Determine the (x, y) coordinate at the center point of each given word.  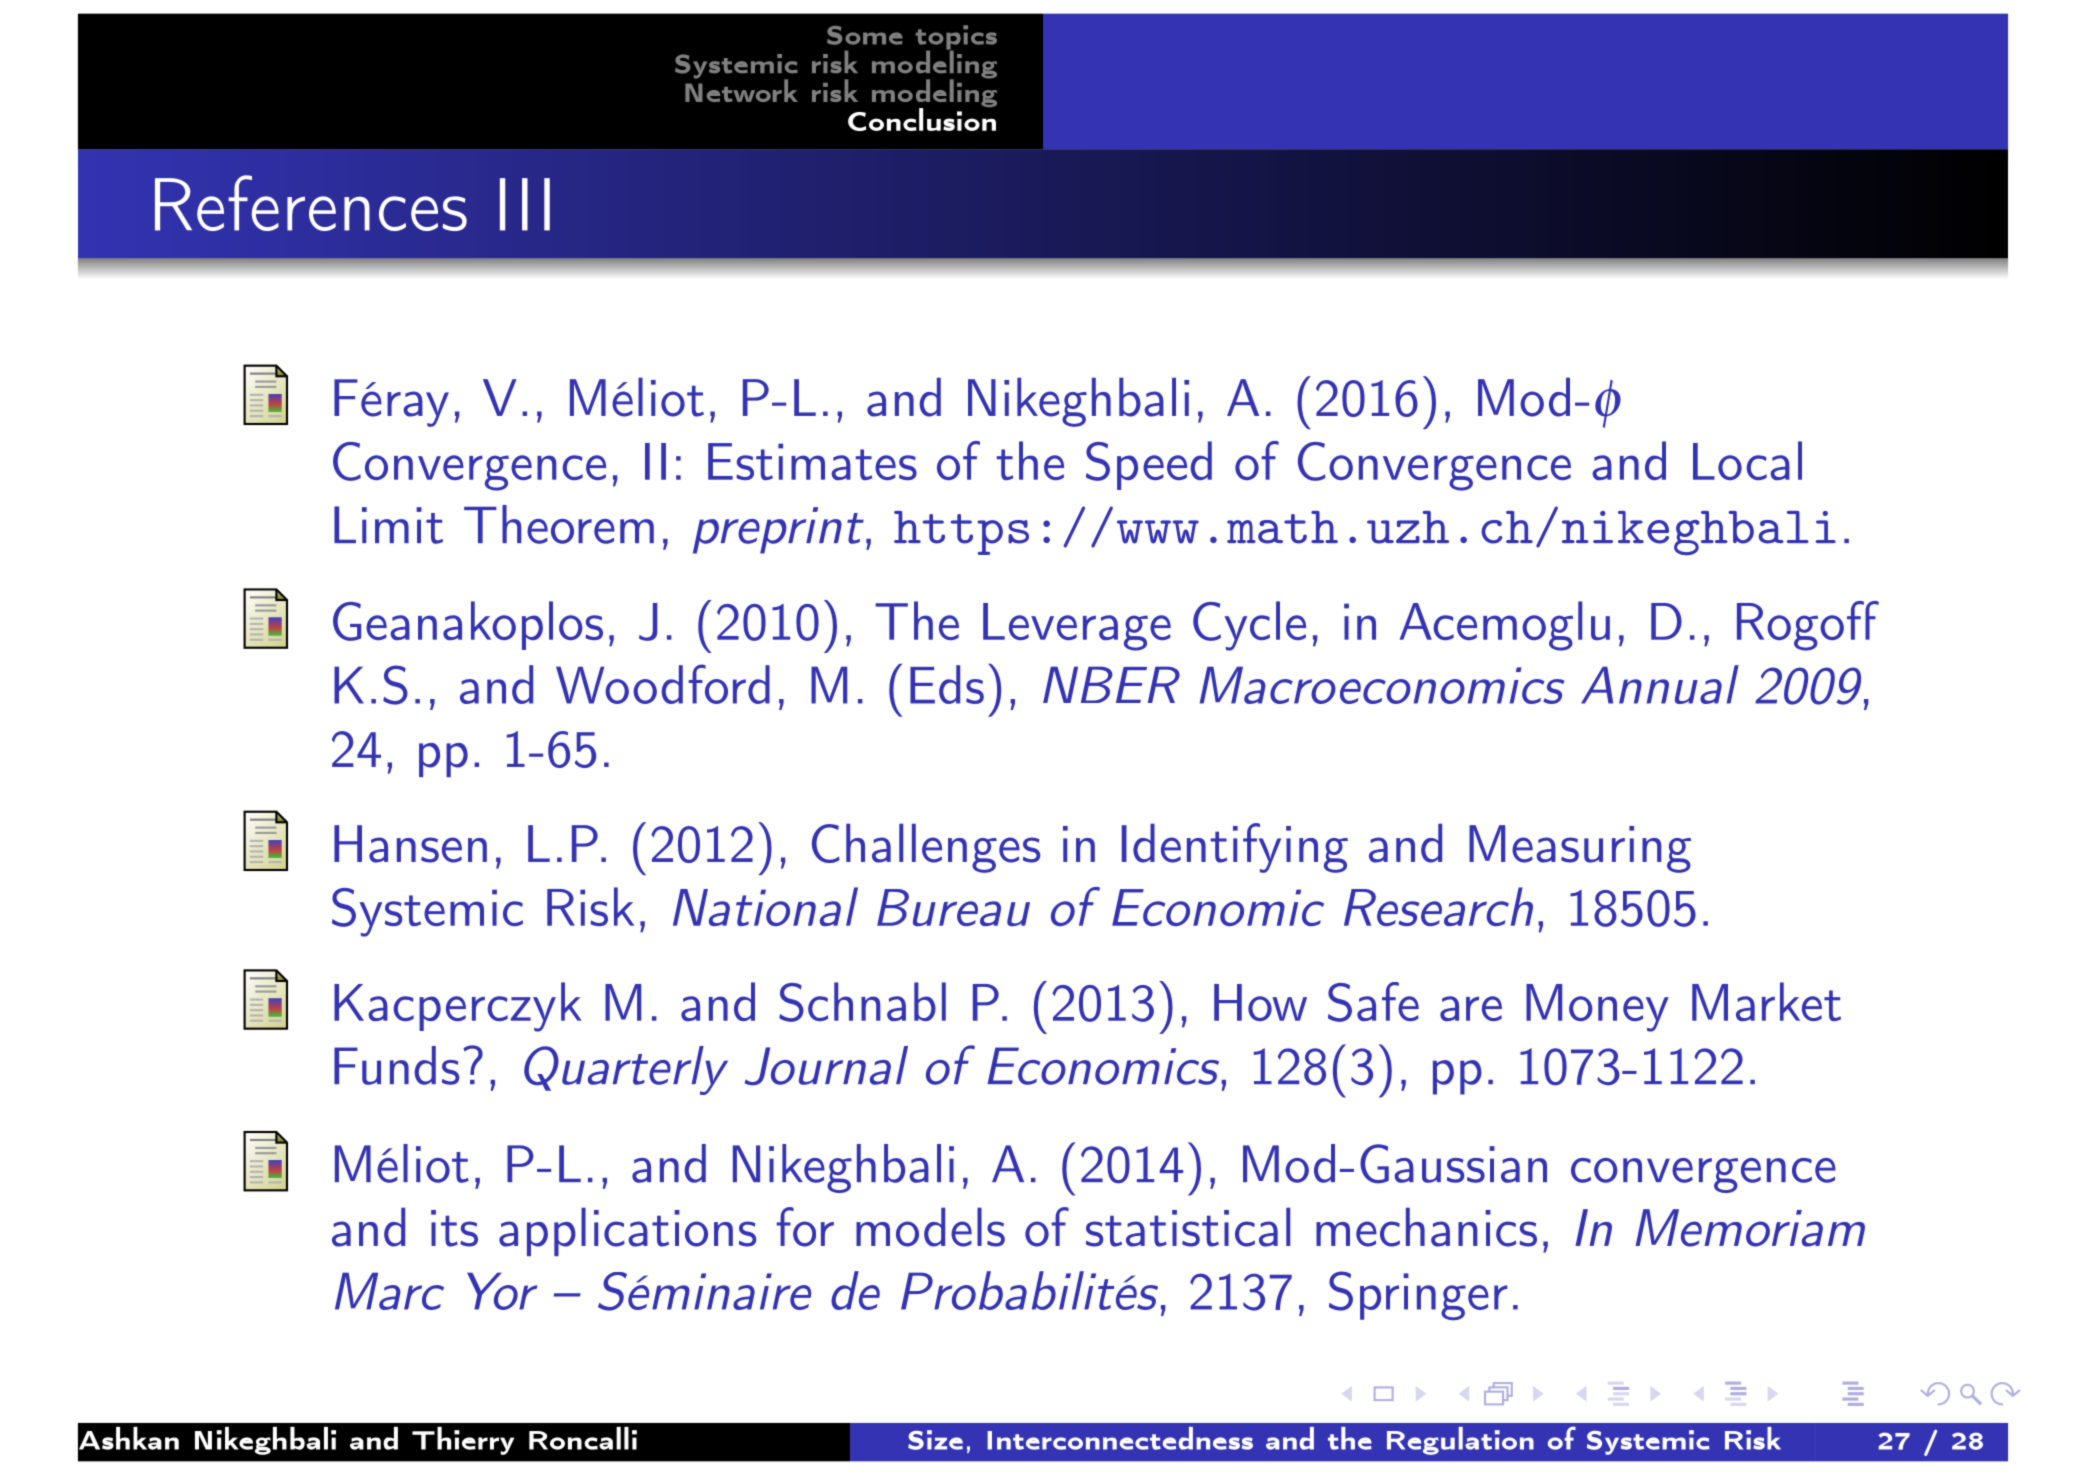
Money (1597, 1008)
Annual (1660, 684)
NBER (1111, 684)
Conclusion (922, 118)
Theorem (559, 524)
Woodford (663, 684)
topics (956, 38)
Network (741, 89)
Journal (826, 1066)
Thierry (463, 1441)
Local (1747, 460)
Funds (396, 1065)
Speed (1149, 465)
